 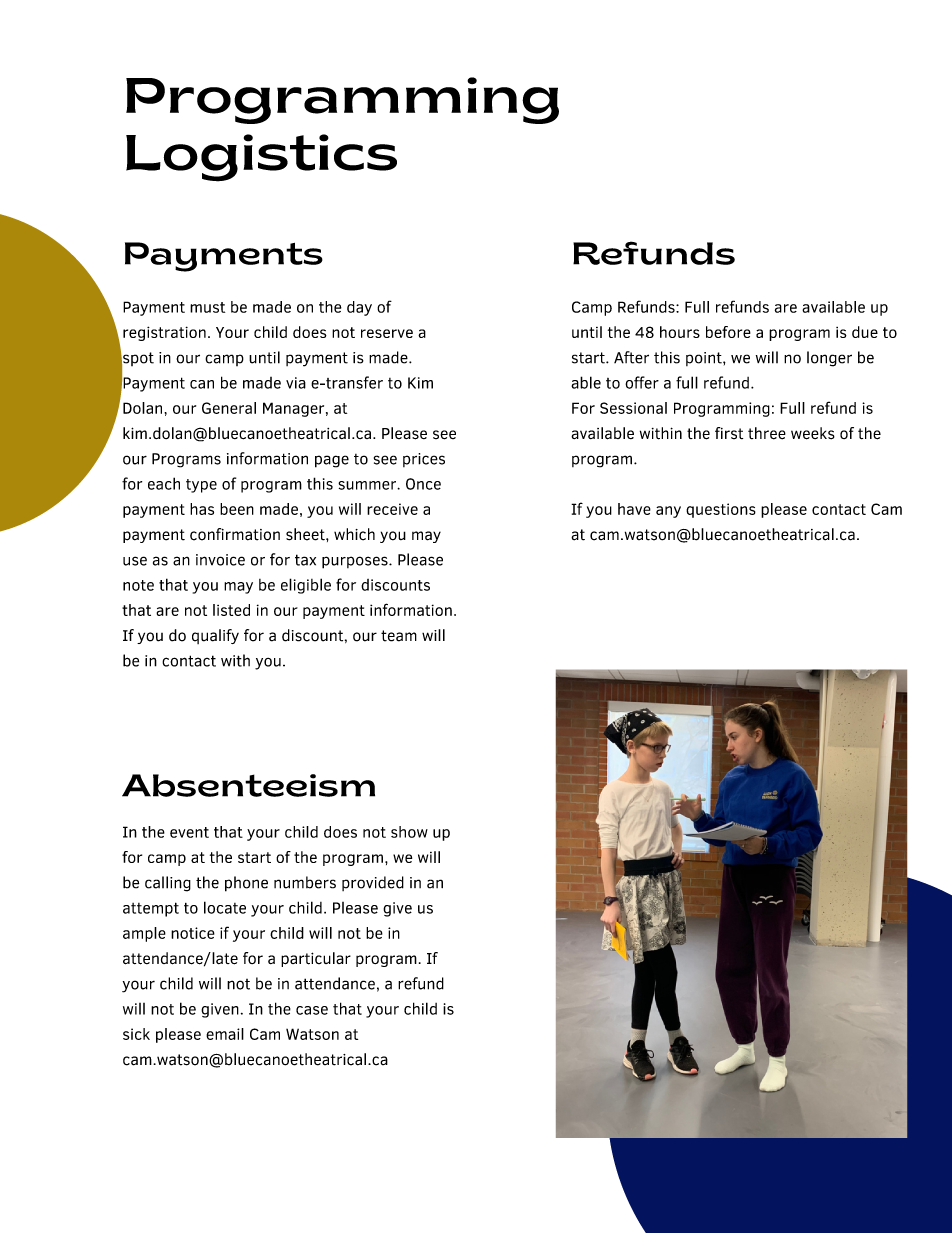 I want to click on before, so click(x=728, y=332).
